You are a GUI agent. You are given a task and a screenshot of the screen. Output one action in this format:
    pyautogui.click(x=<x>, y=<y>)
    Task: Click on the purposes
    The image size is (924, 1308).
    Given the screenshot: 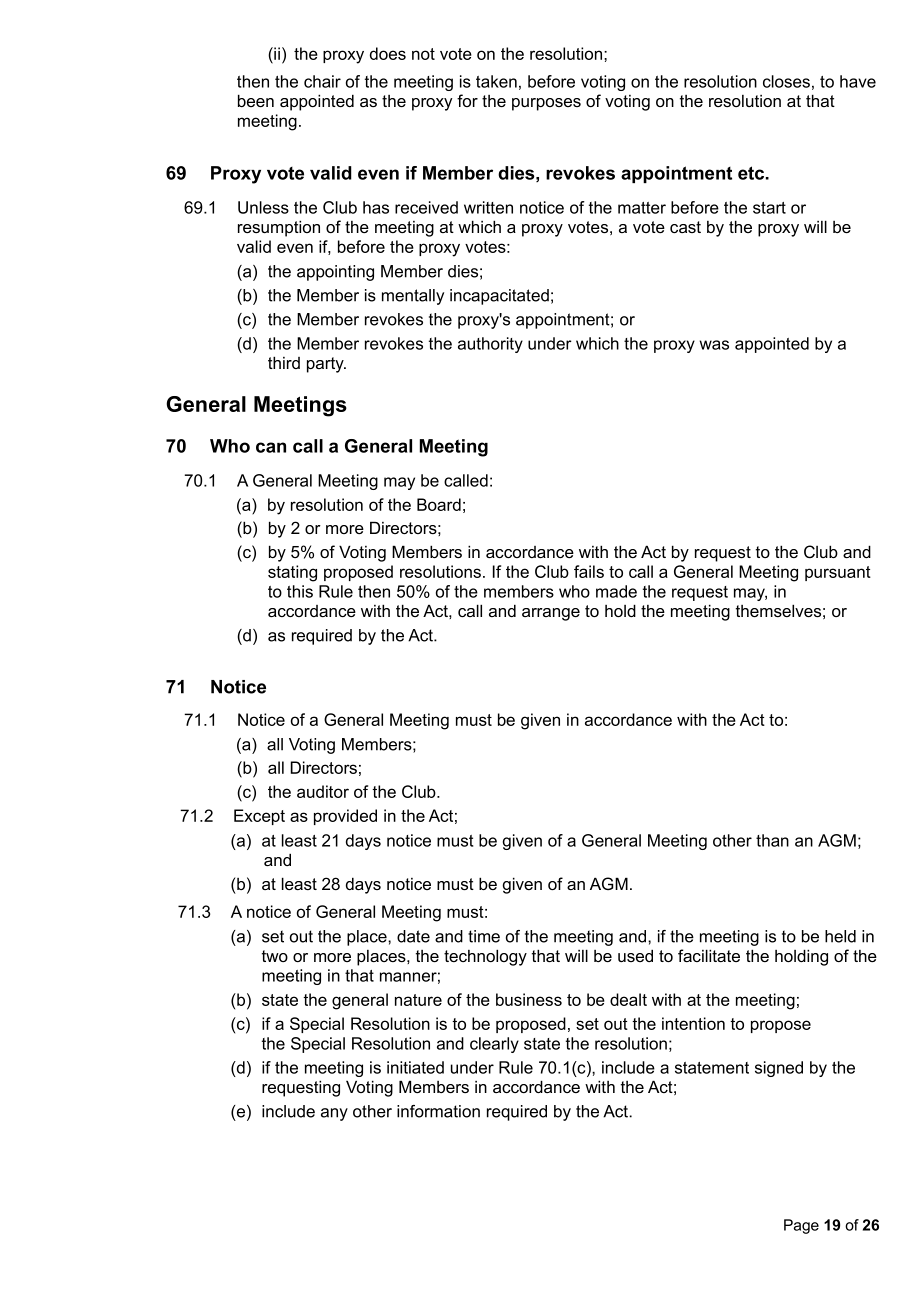 What is the action you would take?
    pyautogui.click(x=546, y=104)
